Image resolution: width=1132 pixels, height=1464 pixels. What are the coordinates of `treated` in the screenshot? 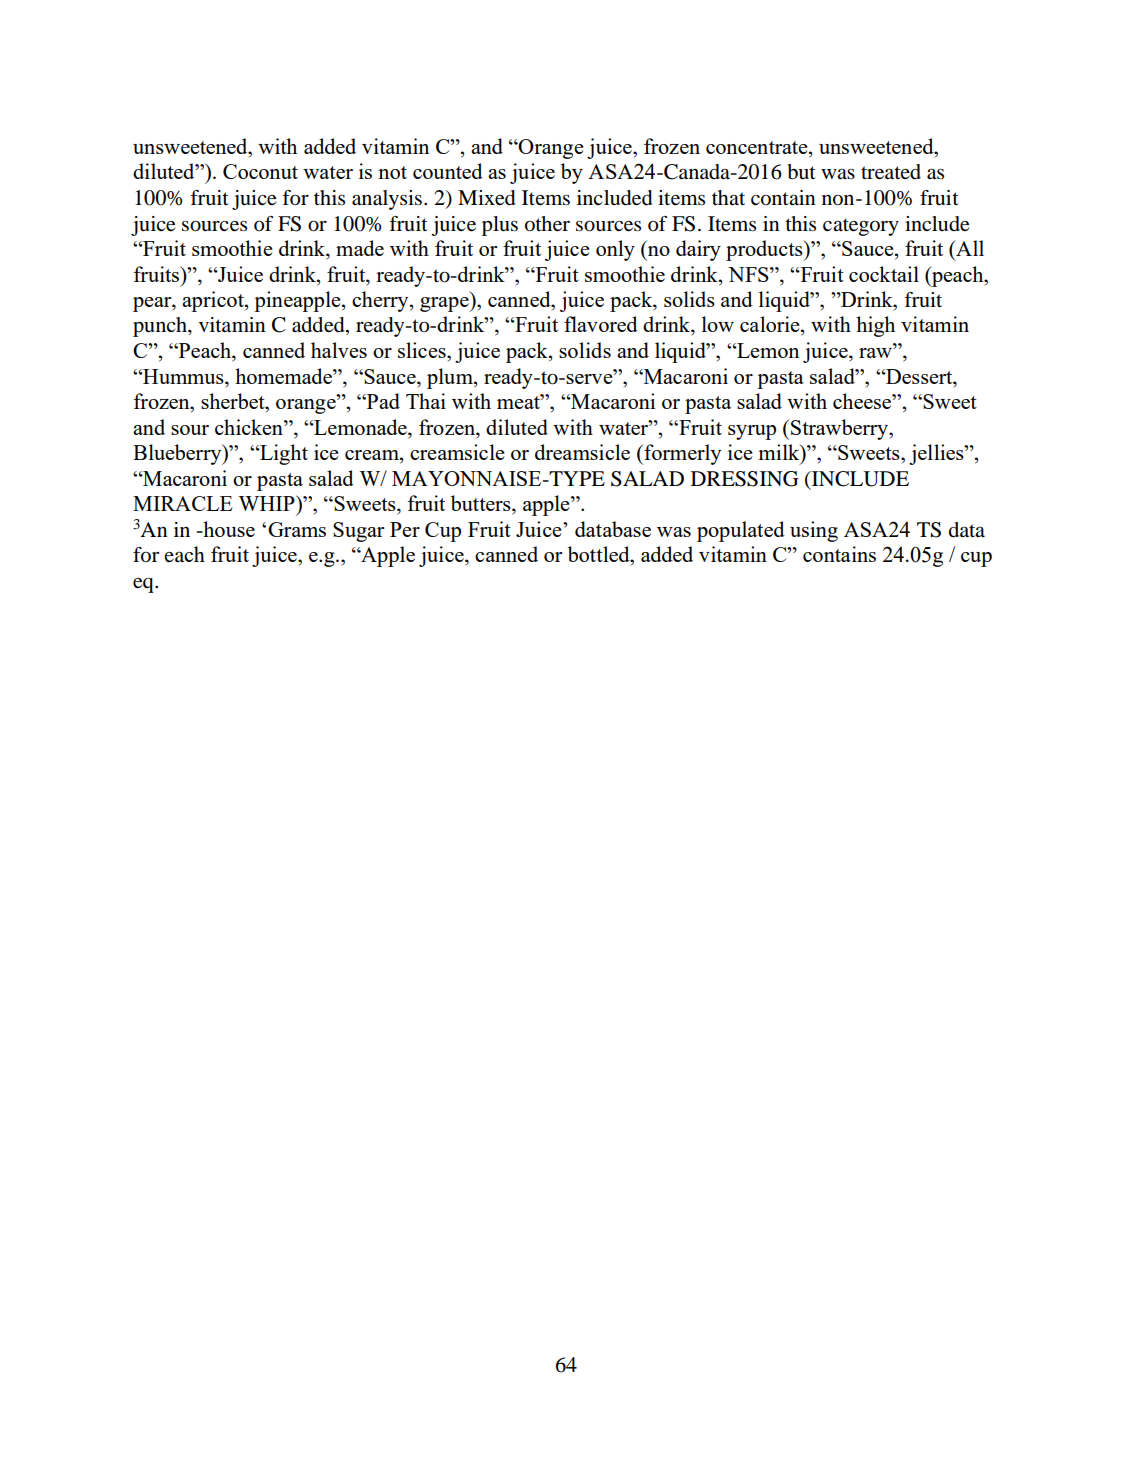 It's located at (891, 172).
